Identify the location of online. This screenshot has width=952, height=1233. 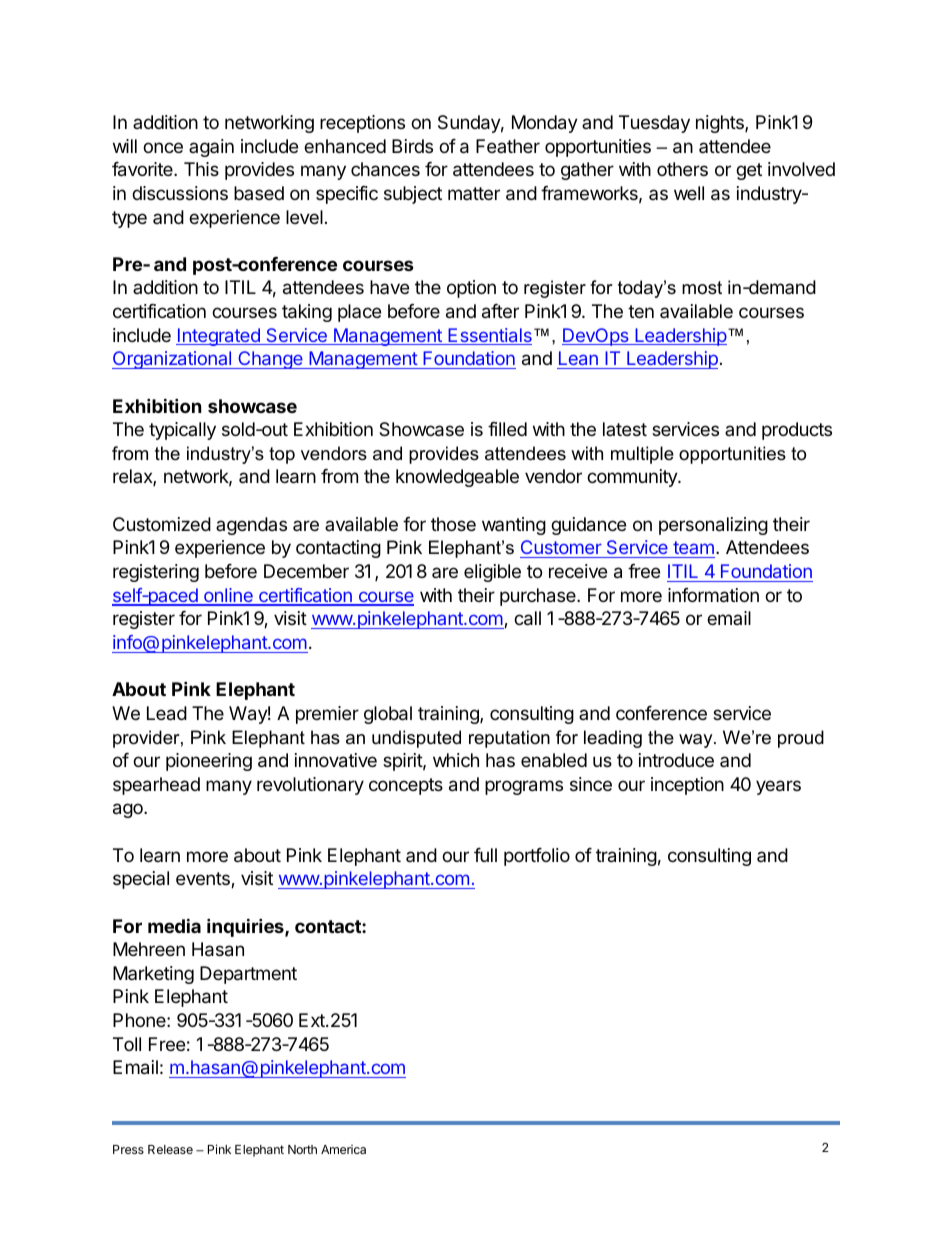
(228, 596).
